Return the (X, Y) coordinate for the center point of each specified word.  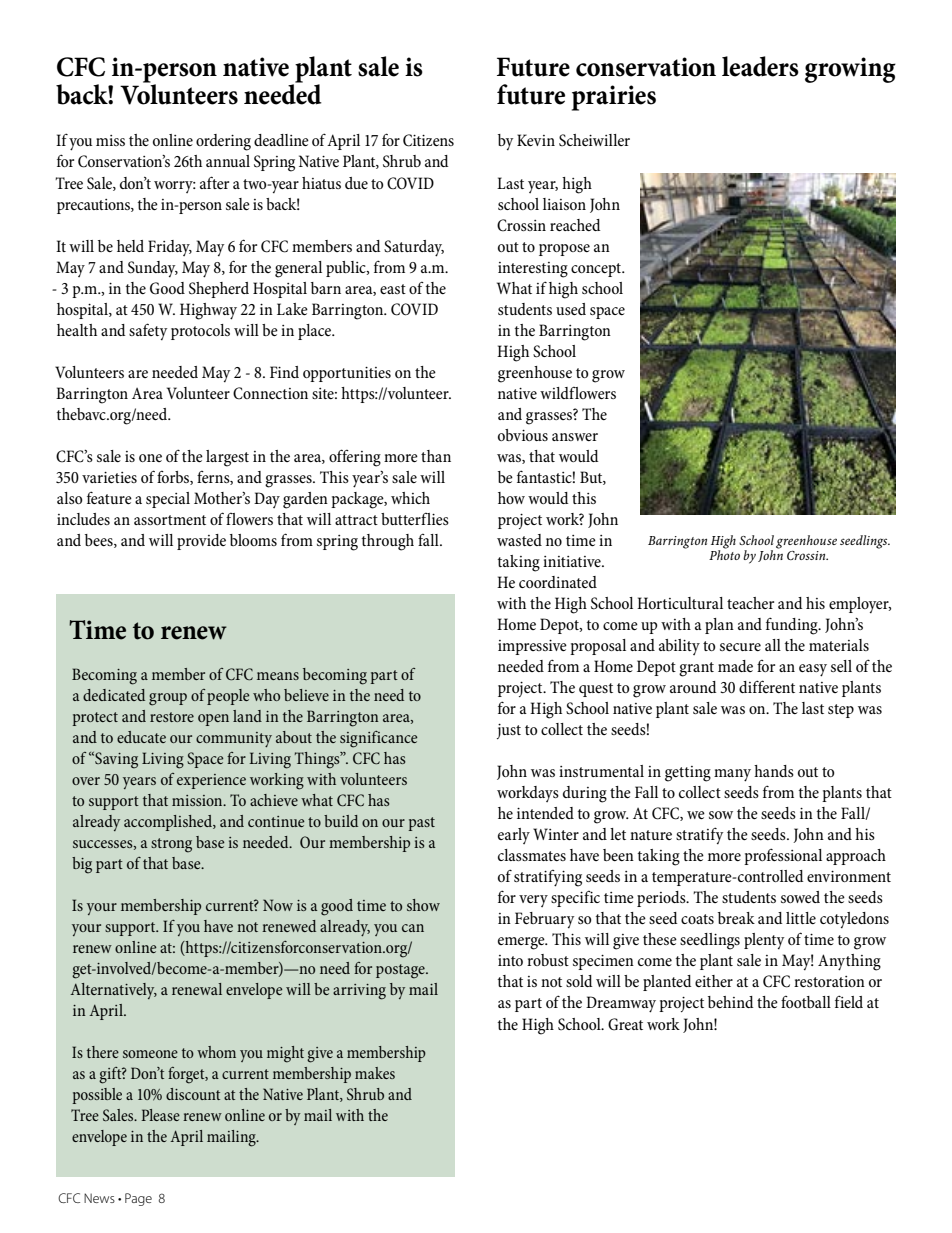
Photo (724, 554)
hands (774, 771)
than (436, 456)
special (168, 500)
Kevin (536, 140)
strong (171, 845)
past (421, 824)
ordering (223, 142)
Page (138, 1199)
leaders (760, 66)
